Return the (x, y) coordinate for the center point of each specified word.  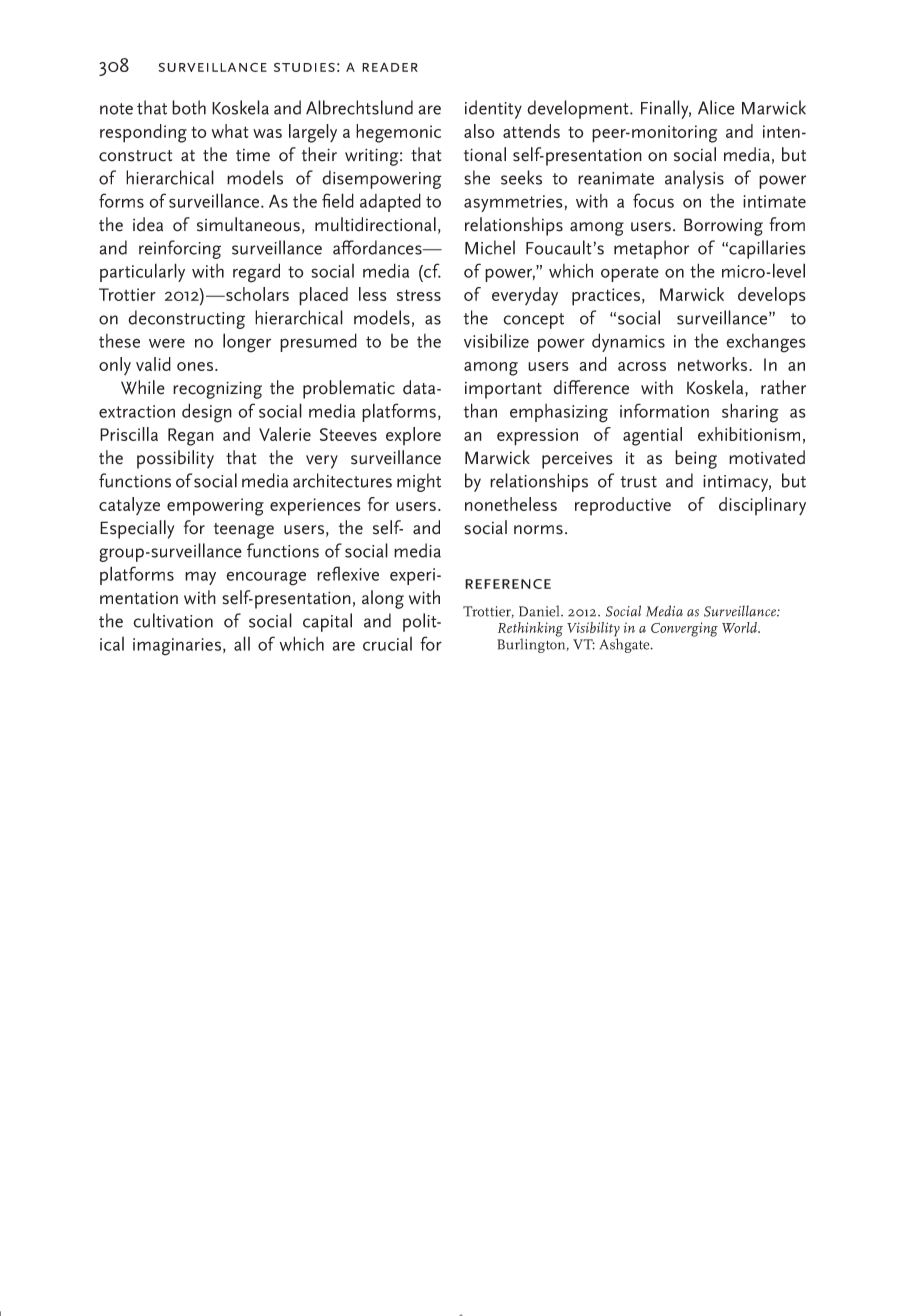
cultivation (173, 620)
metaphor (651, 249)
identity (493, 109)
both (189, 107)
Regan (191, 437)
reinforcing (180, 249)
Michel (490, 247)
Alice (716, 107)
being (696, 459)
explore (413, 436)
